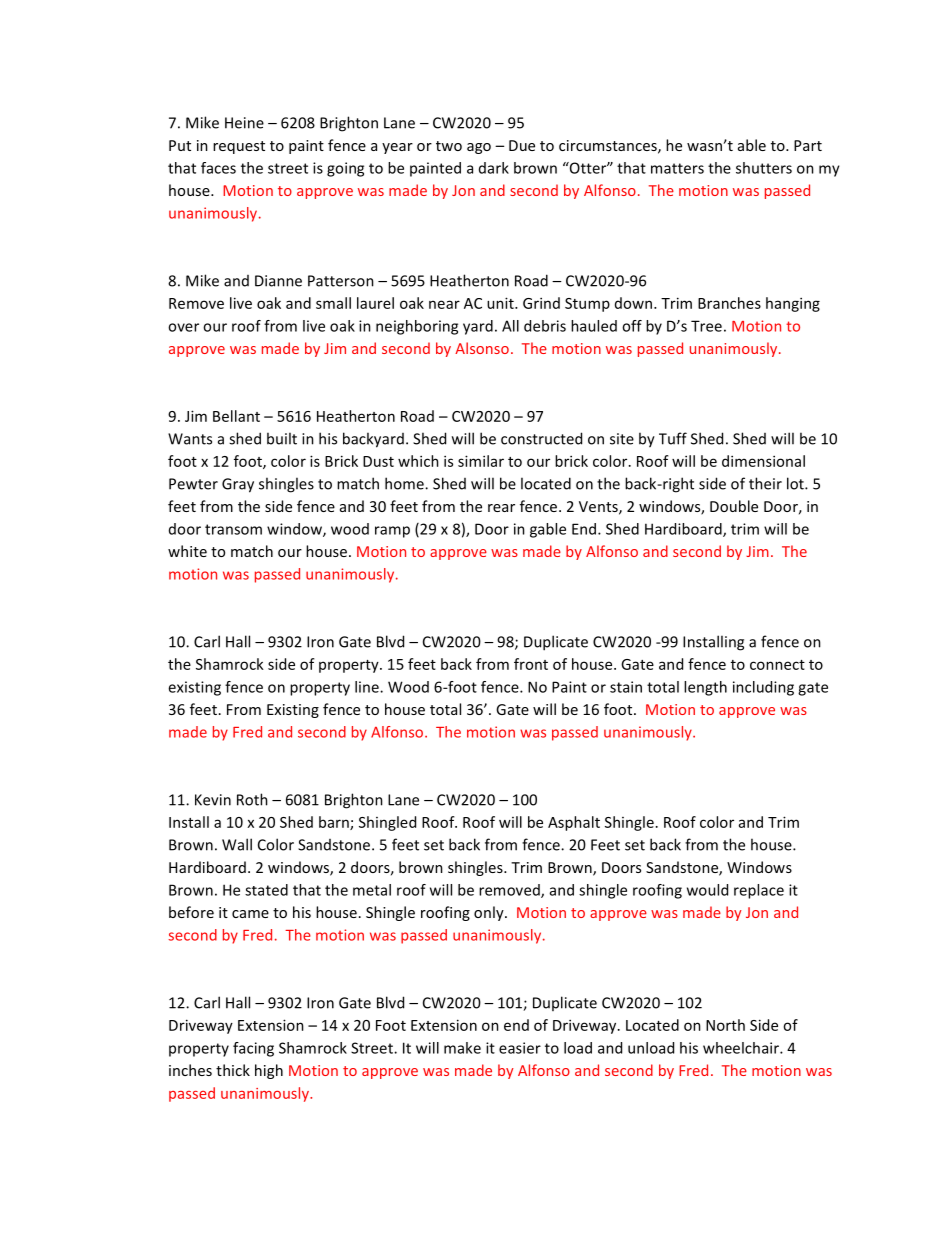 This page has width=952, height=1233. What do you see at coordinates (282, 438) in the page?
I see `built` at bounding box center [282, 438].
